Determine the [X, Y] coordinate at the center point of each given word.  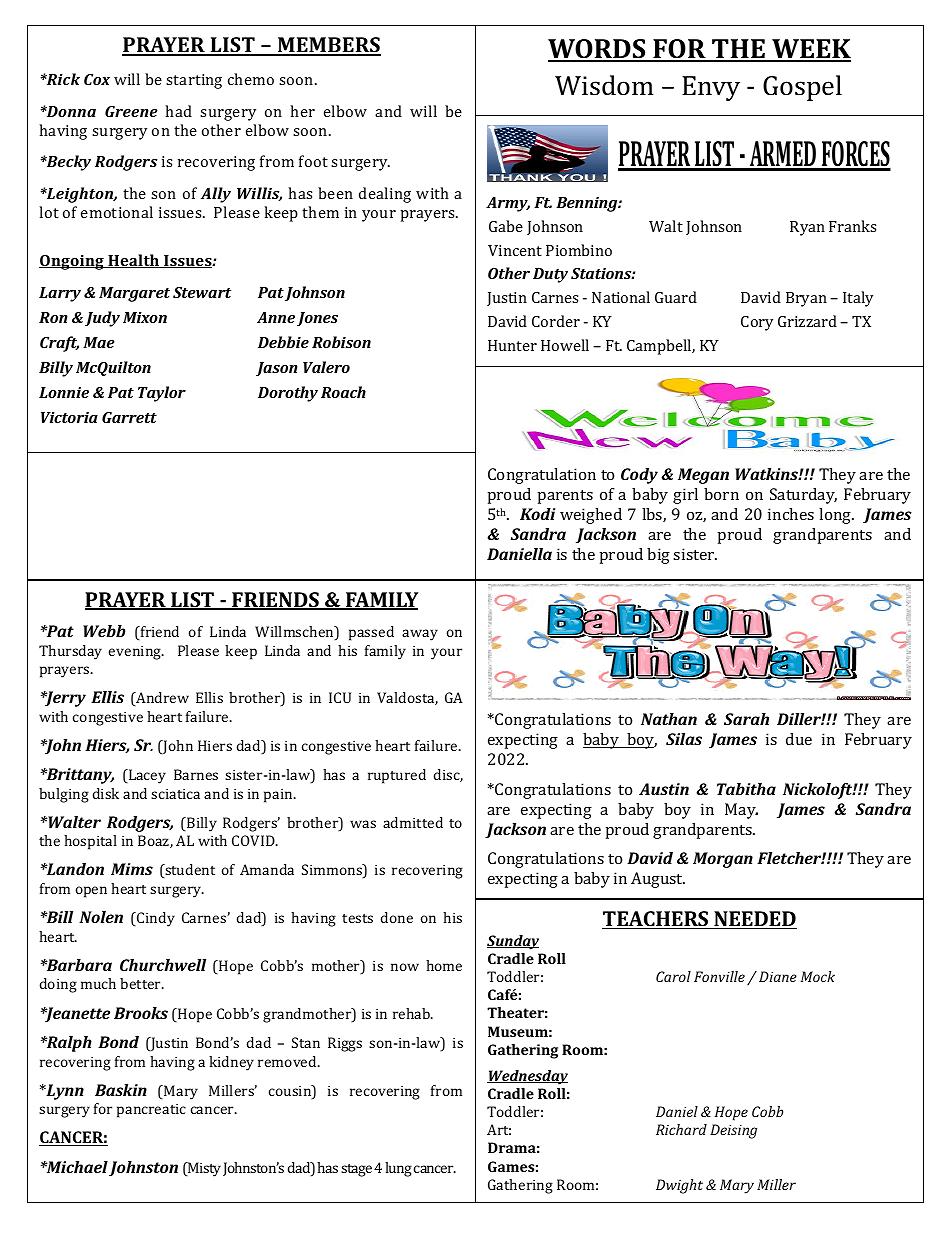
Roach [343, 392]
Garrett [129, 417]
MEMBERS [328, 46]
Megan [703, 476]
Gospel [802, 88]
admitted [413, 822]
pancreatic [151, 1111]
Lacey [146, 776]
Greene [131, 111]
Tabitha [746, 789]
